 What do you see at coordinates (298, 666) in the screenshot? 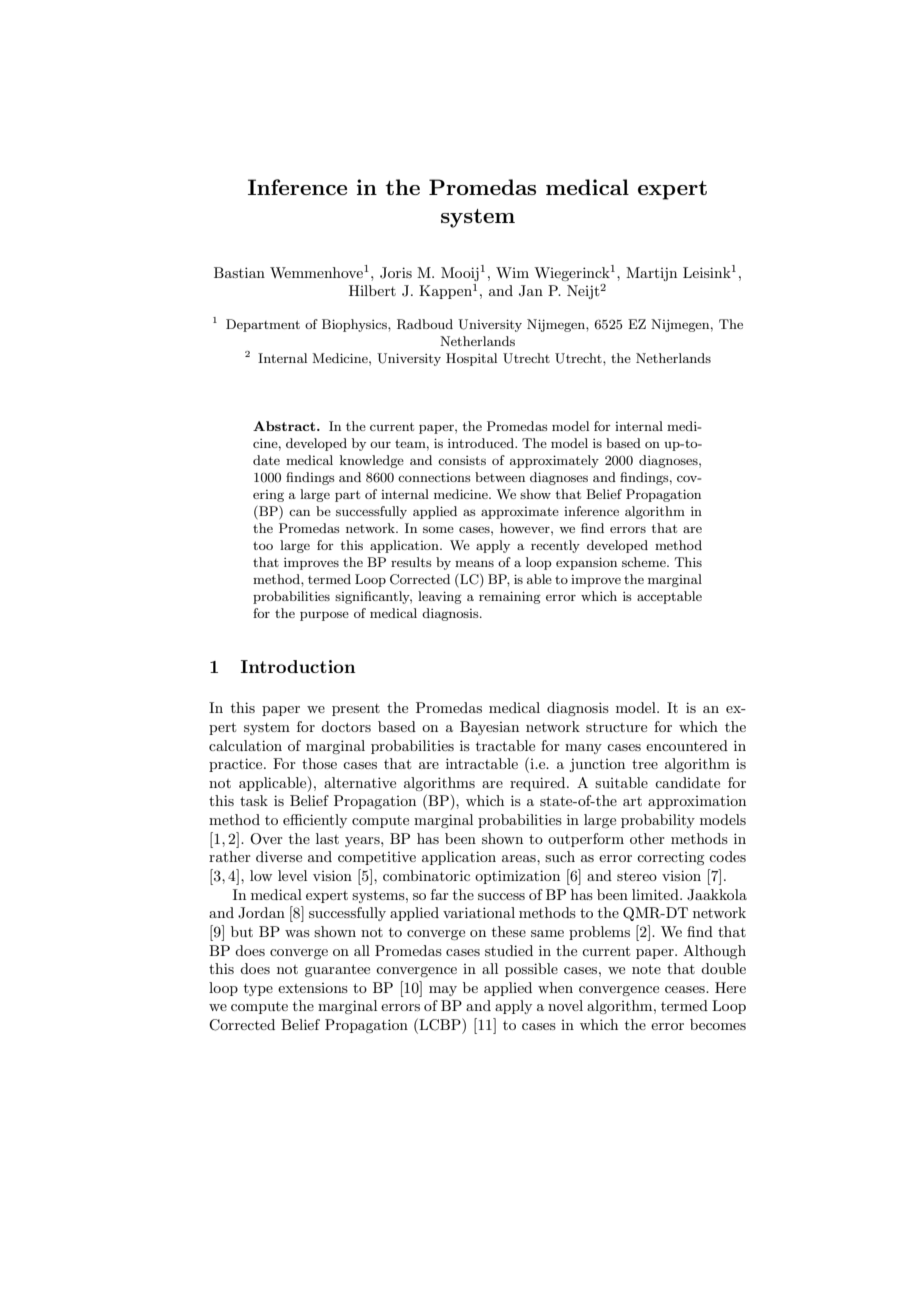
I see `Introduction` at bounding box center [298, 666].
